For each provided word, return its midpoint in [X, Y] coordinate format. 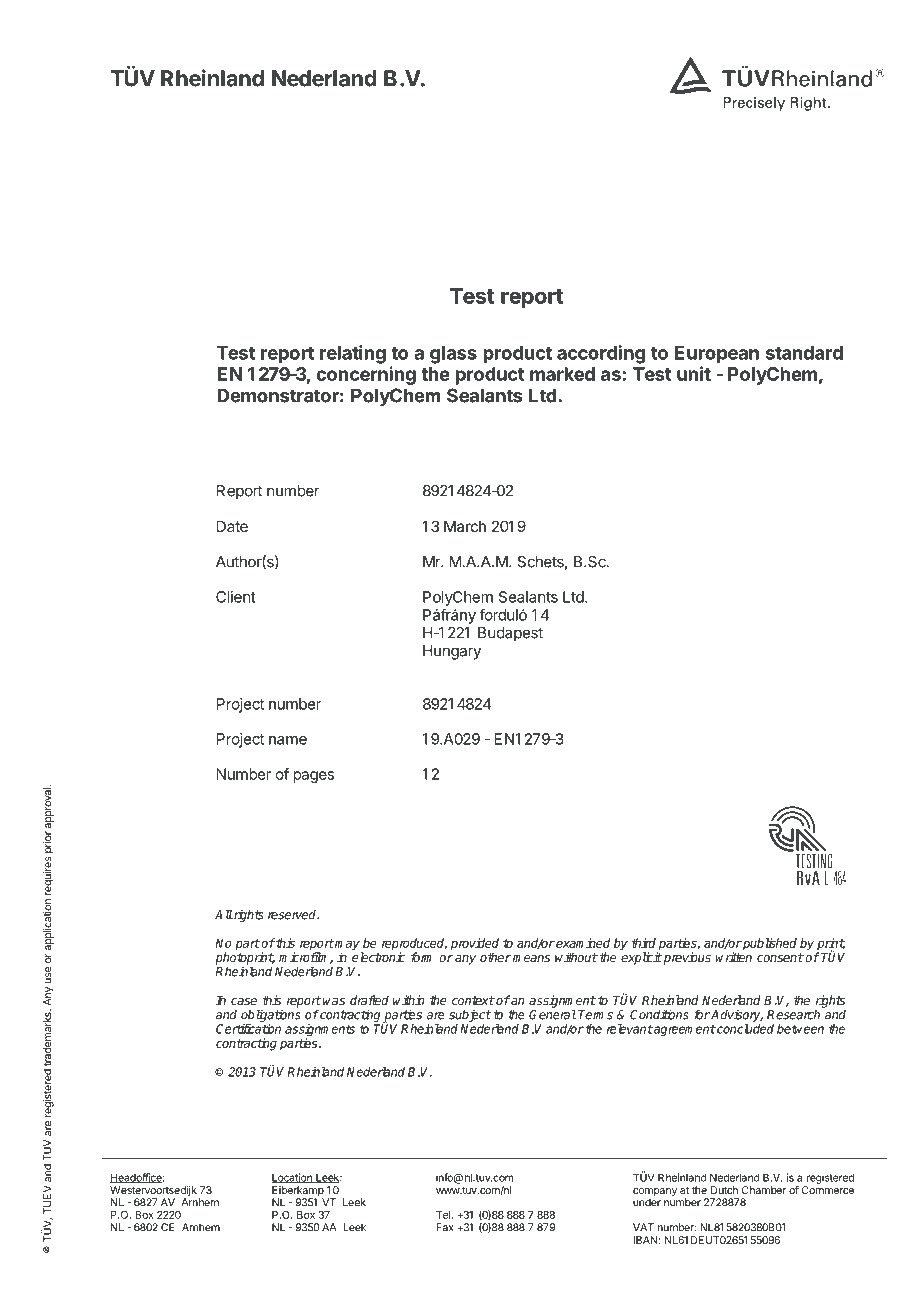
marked [562, 374]
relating [353, 354]
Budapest [510, 634]
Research [793, 1015]
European [717, 355]
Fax [445, 1227]
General [552, 1014]
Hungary [452, 652]
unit [694, 373]
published [769, 944]
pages [313, 777]
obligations [271, 1015]
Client [236, 597]
